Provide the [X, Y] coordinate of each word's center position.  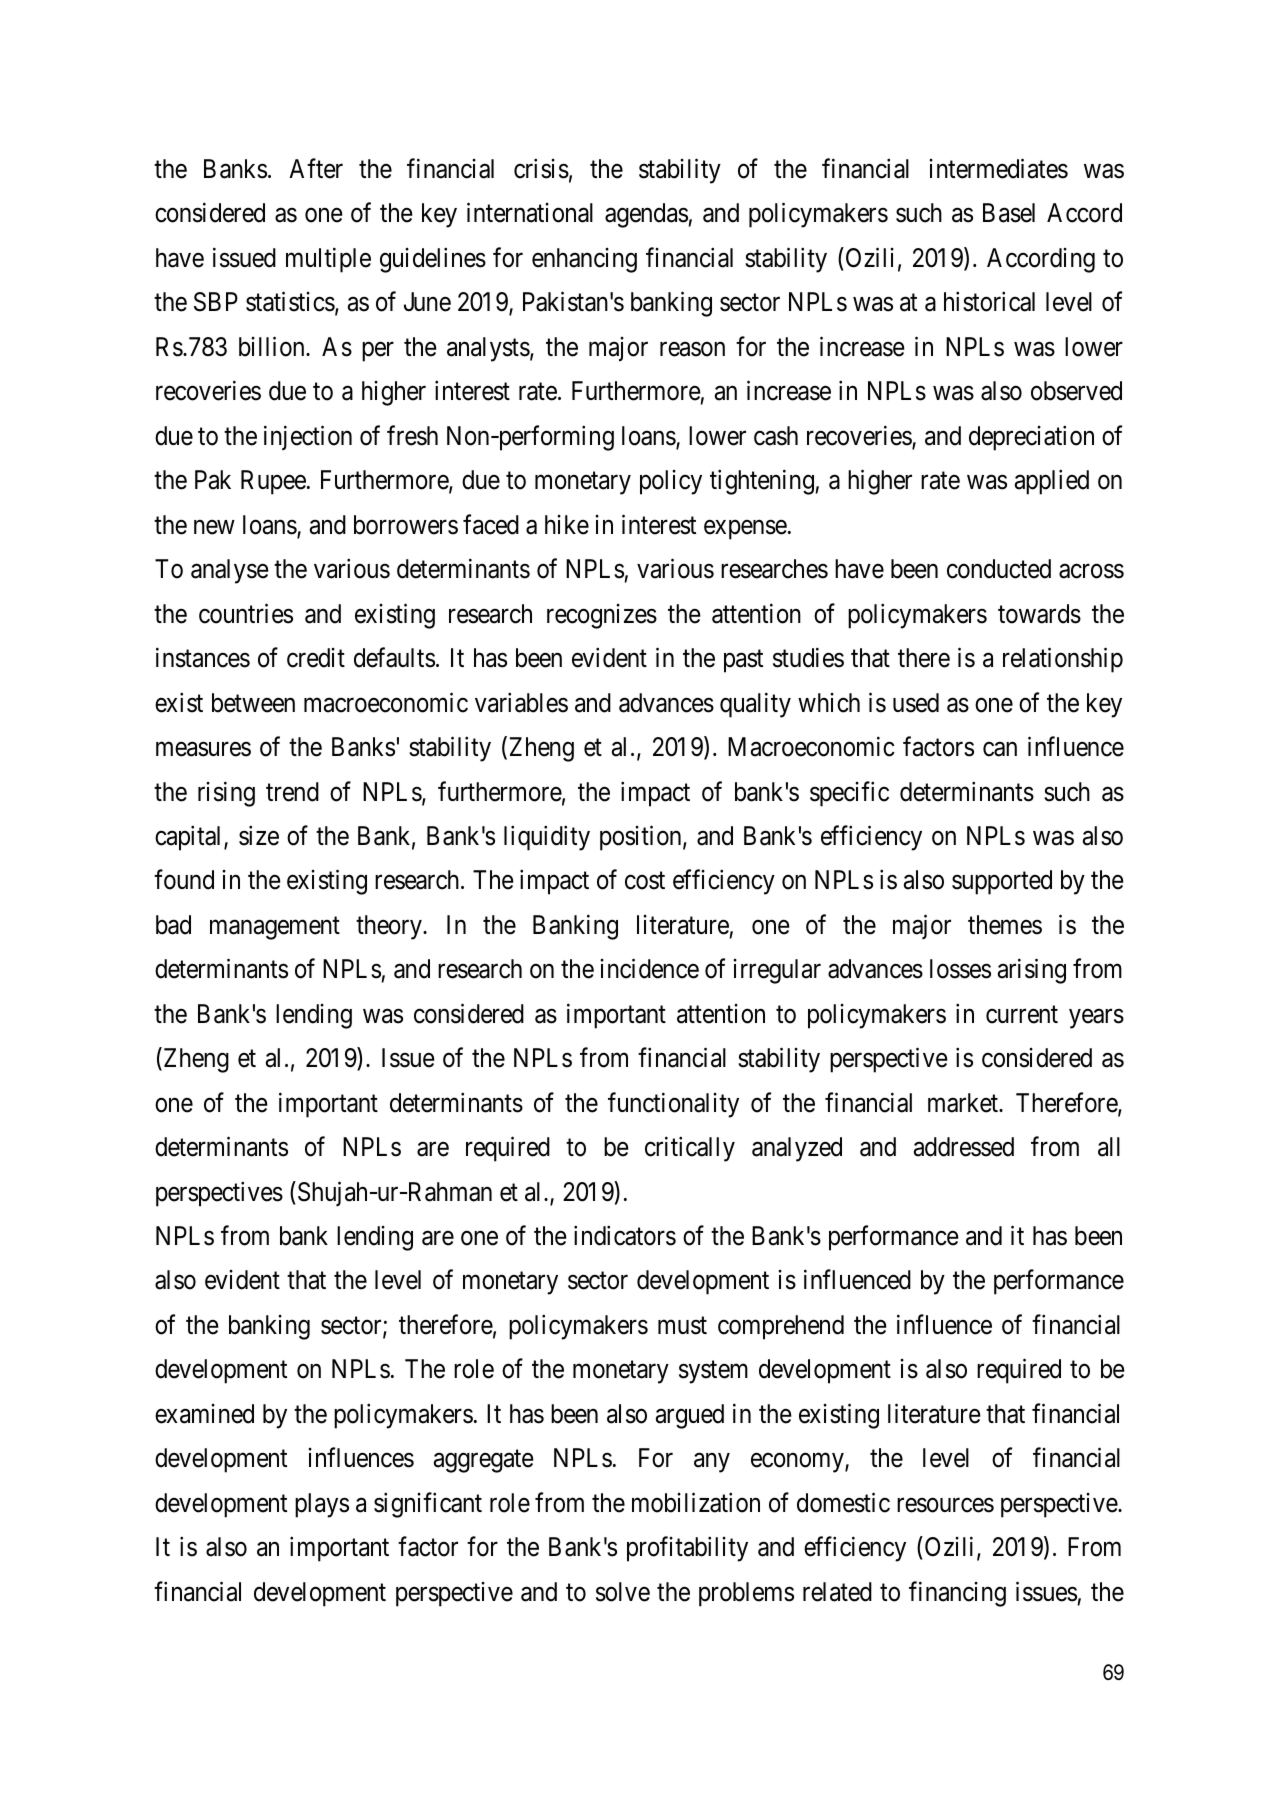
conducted [999, 569]
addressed [964, 1147]
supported [1002, 882]
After [316, 169]
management [275, 928]
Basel [1009, 213]
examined [204, 1414]
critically [690, 1149]
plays [322, 1505]
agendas [646, 215]
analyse [230, 571]
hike [567, 525]
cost [645, 881]
